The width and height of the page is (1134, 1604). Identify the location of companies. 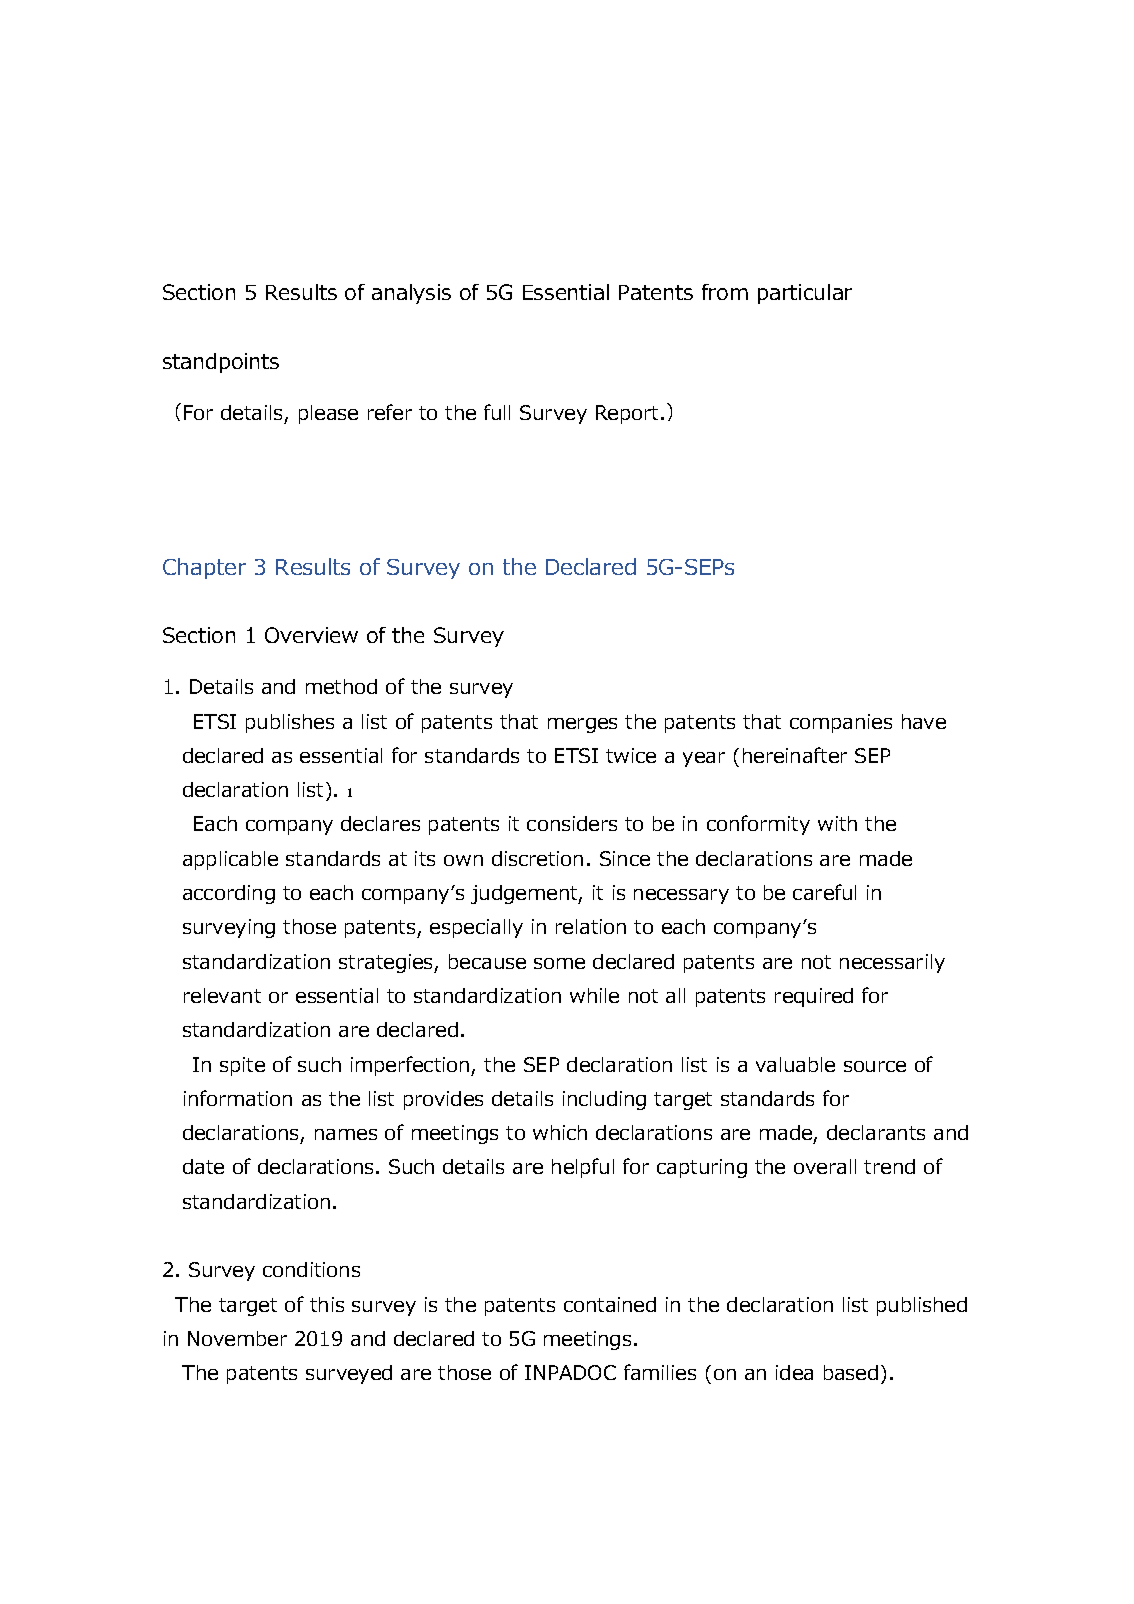
(841, 723).
